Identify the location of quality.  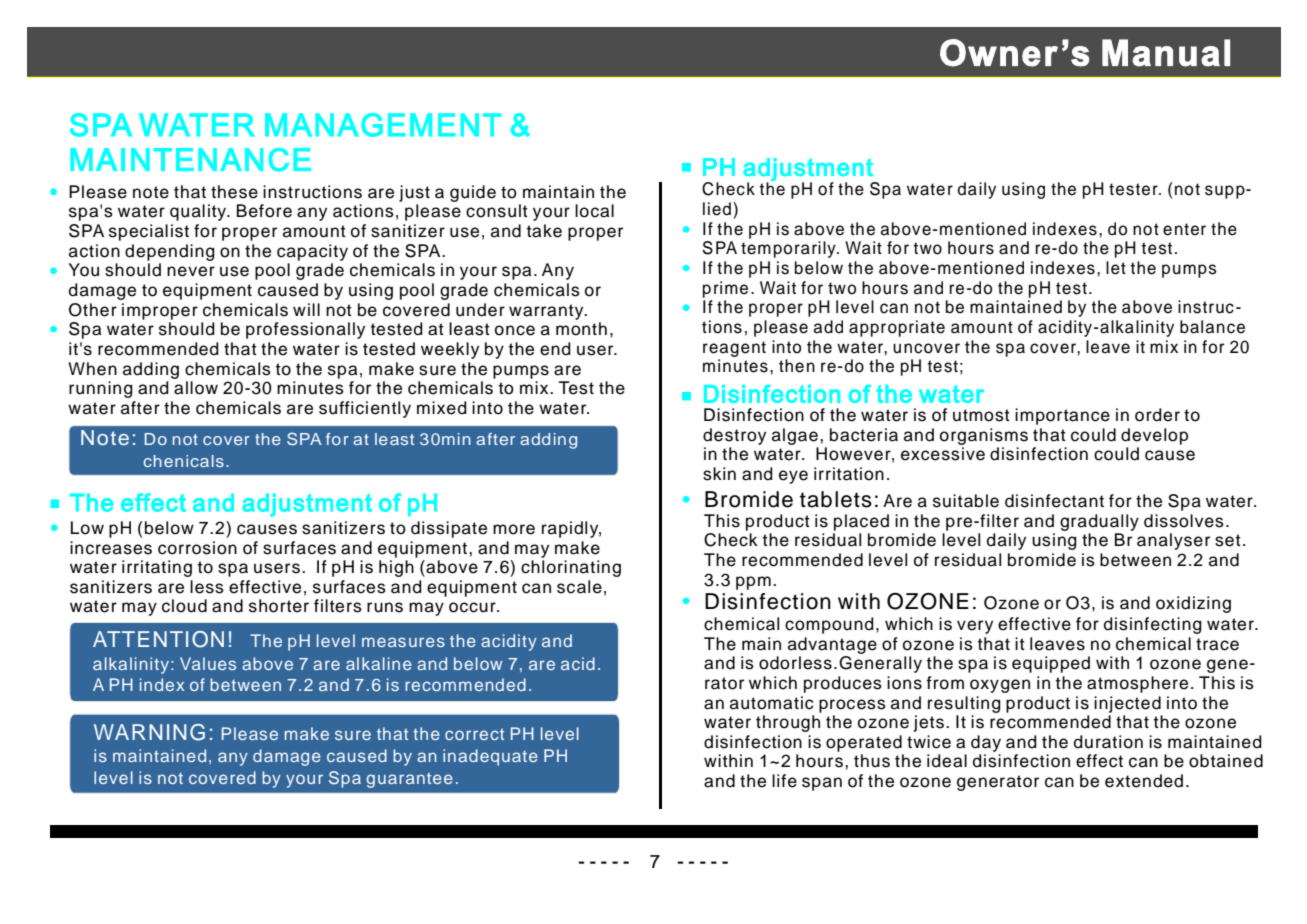
(199, 212).
